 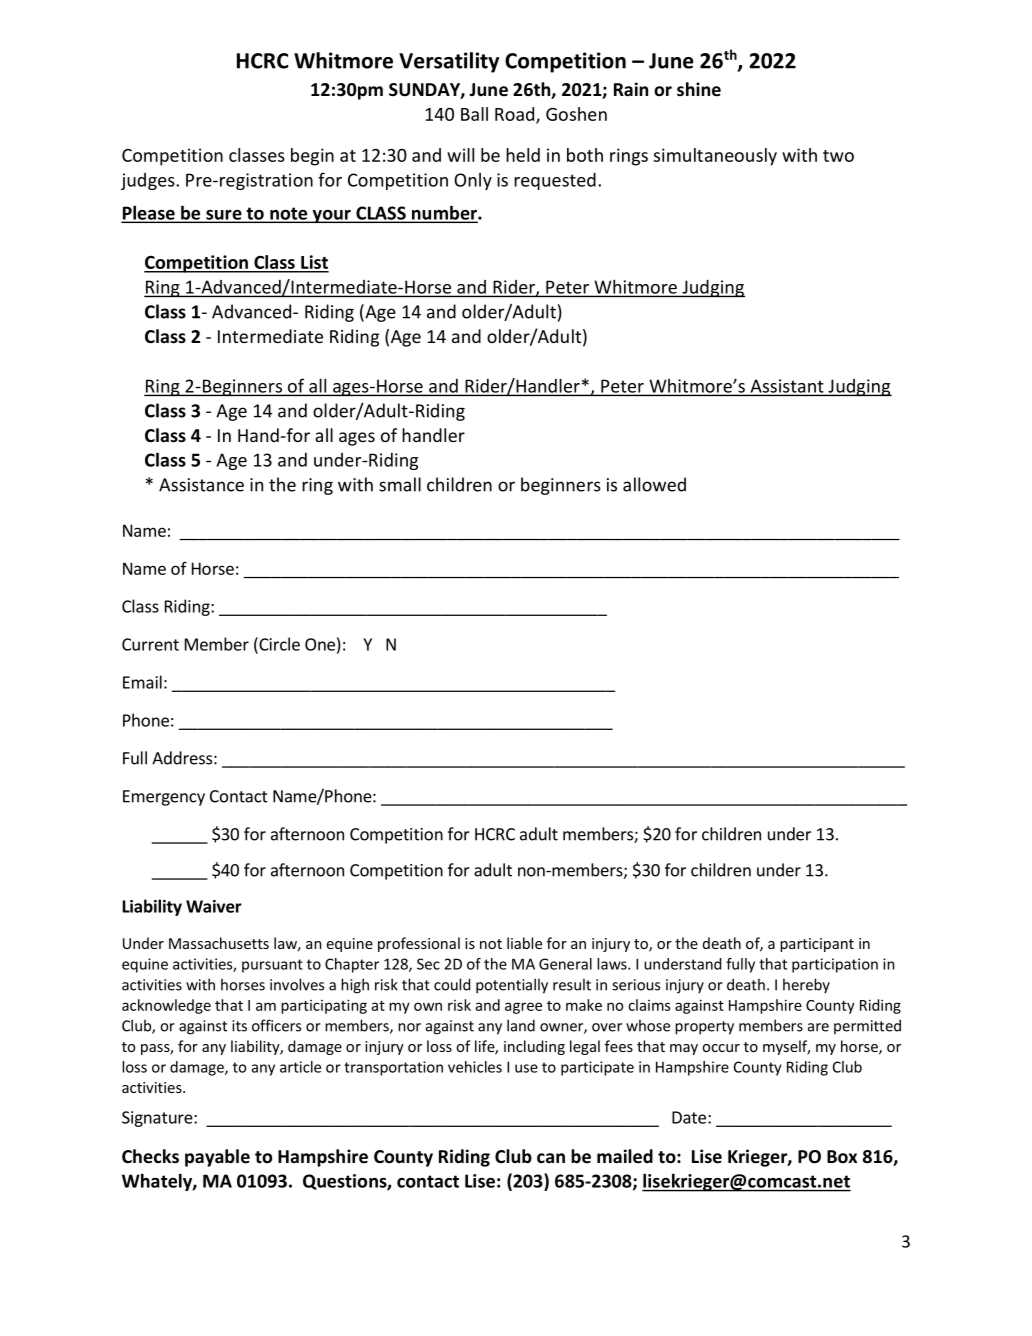 What do you see at coordinates (149, 181) in the screenshot?
I see `judges` at bounding box center [149, 181].
